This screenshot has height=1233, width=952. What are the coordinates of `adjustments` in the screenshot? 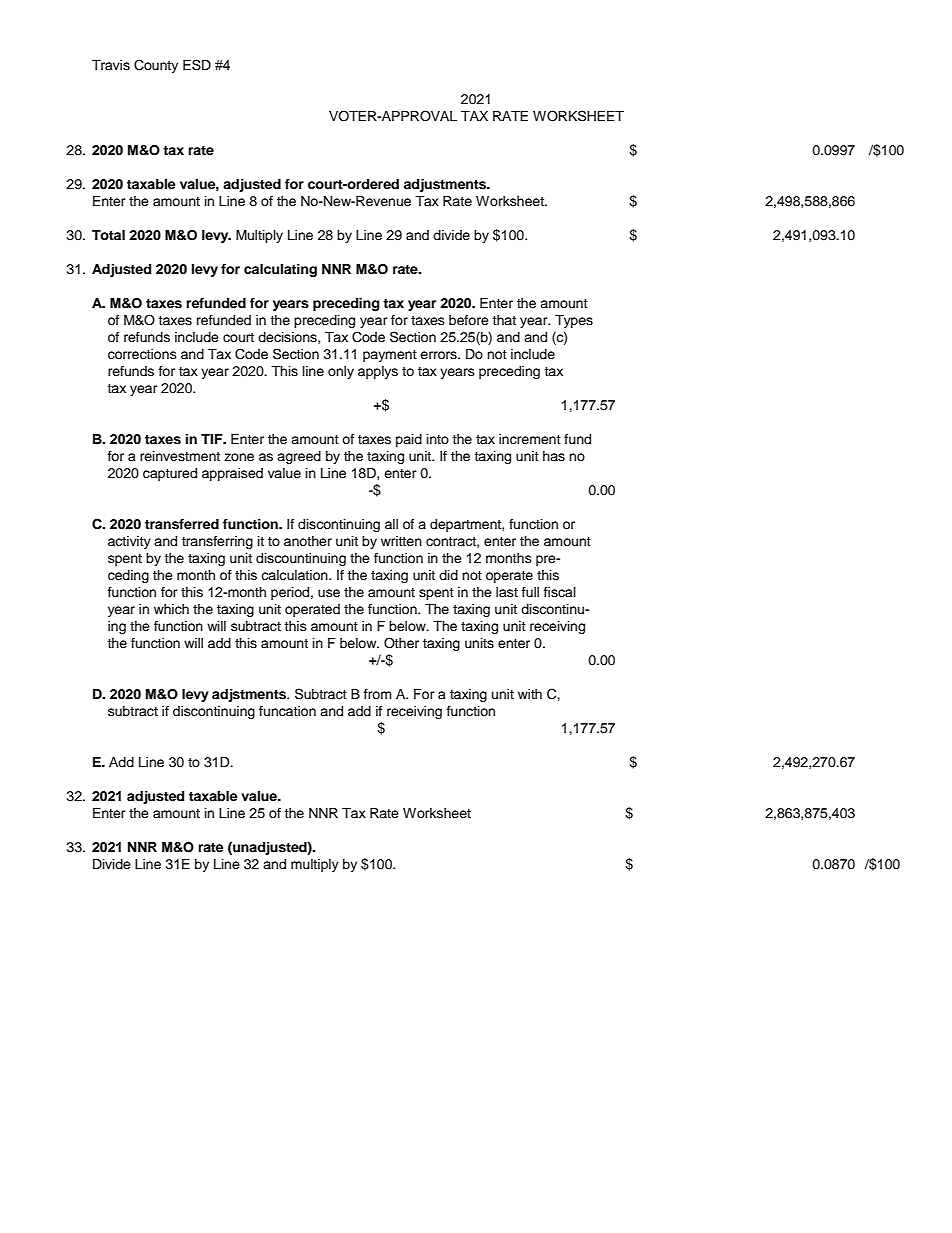 It's located at (446, 185).
